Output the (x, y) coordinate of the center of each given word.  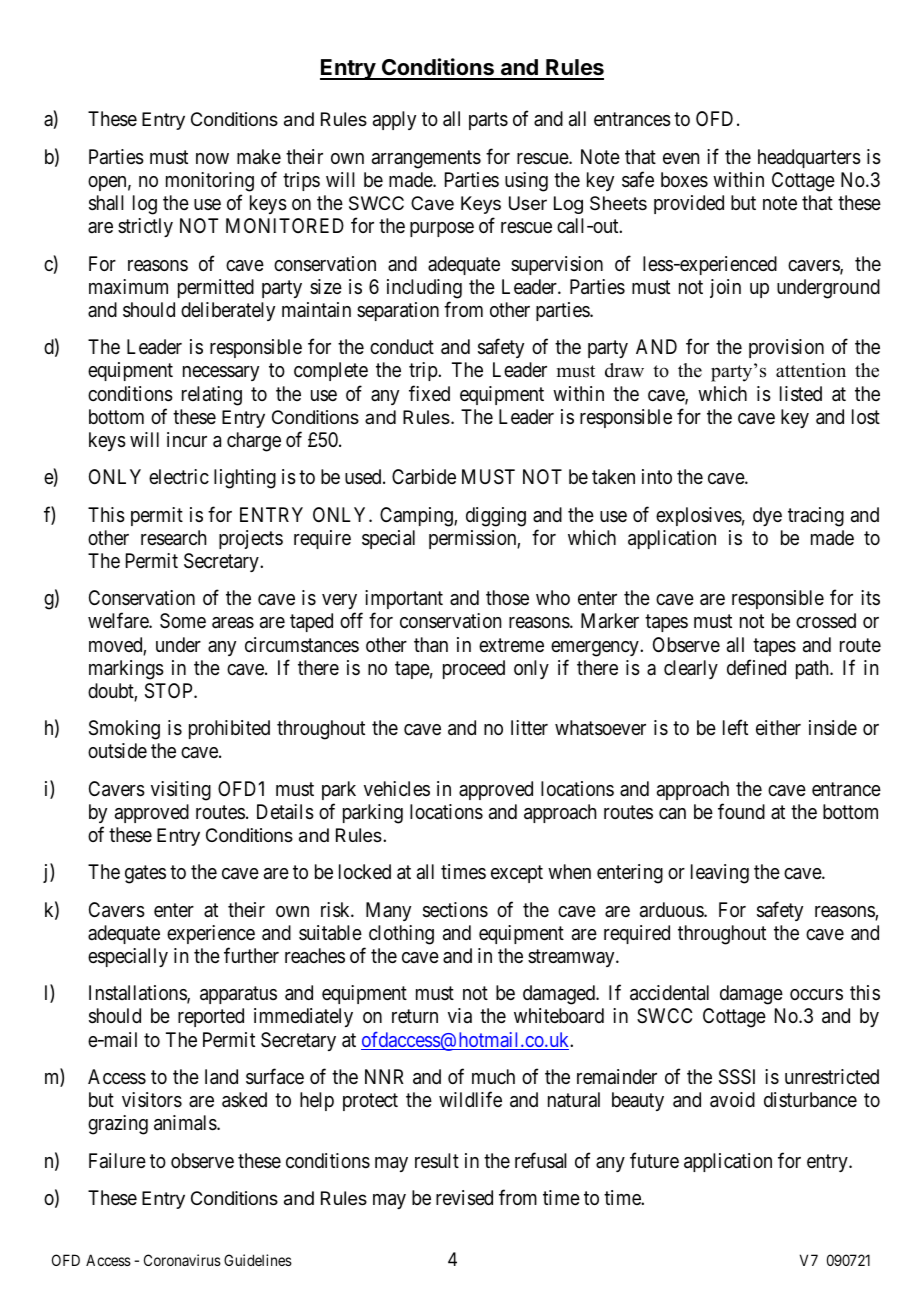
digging (496, 517)
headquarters (809, 158)
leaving (720, 874)
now (212, 158)
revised (464, 1198)
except (517, 874)
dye (767, 516)
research (173, 538)
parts (488, 121)
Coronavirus (182, 1260)
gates (145, 875)
